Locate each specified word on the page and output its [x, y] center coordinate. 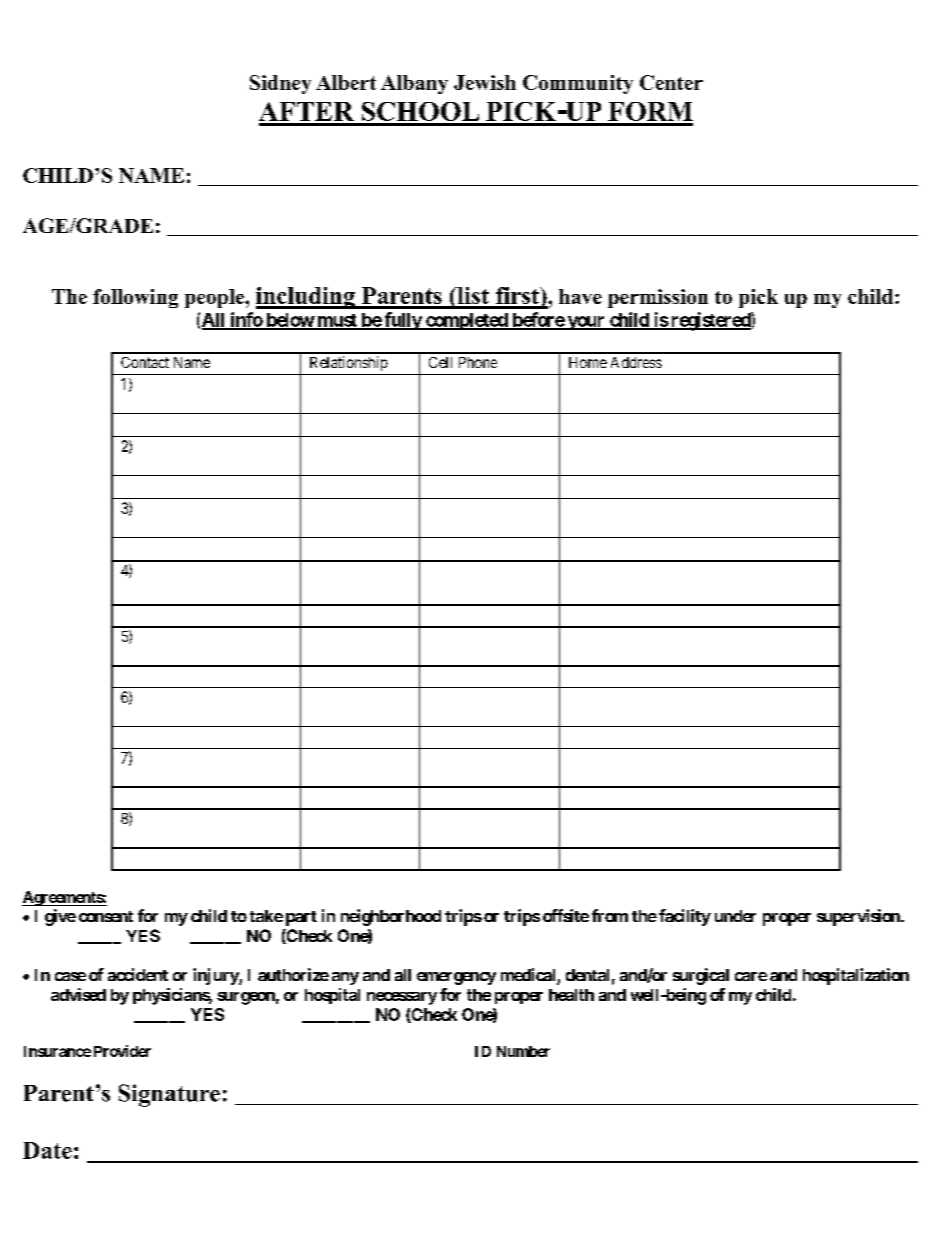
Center [671, 82]
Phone [478, 362]
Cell [440, 362]
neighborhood [391, 917]
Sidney [280, 84]
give [60, 917]
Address [636, 362]
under [735, 916]
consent [106, 916]
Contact [145, 362]
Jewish [485, 82]
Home [588, 362]
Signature [169, 1095]
